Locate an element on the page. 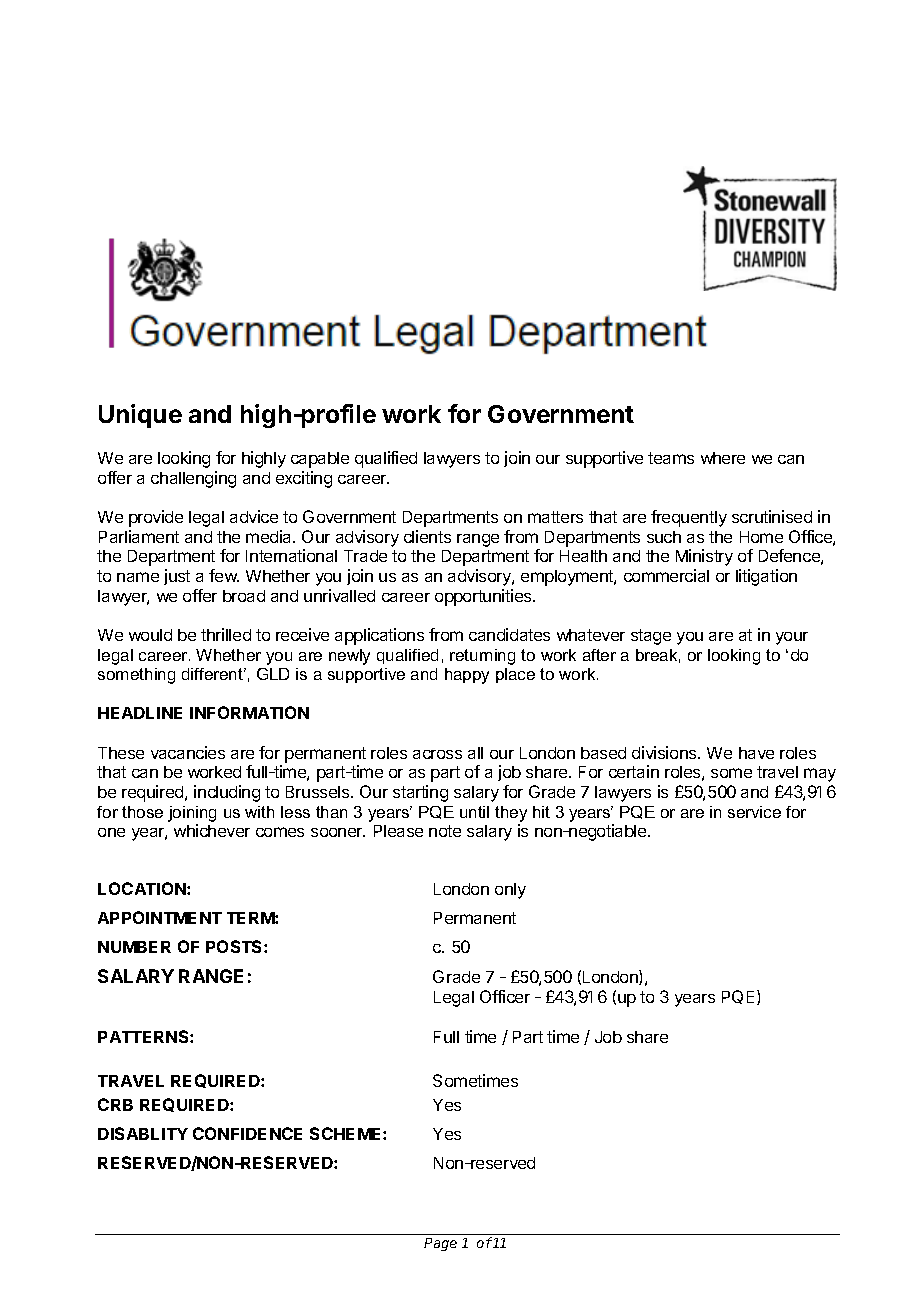 The width and height of the page is (924, 1307). your is located at coordinates (792, 638).
